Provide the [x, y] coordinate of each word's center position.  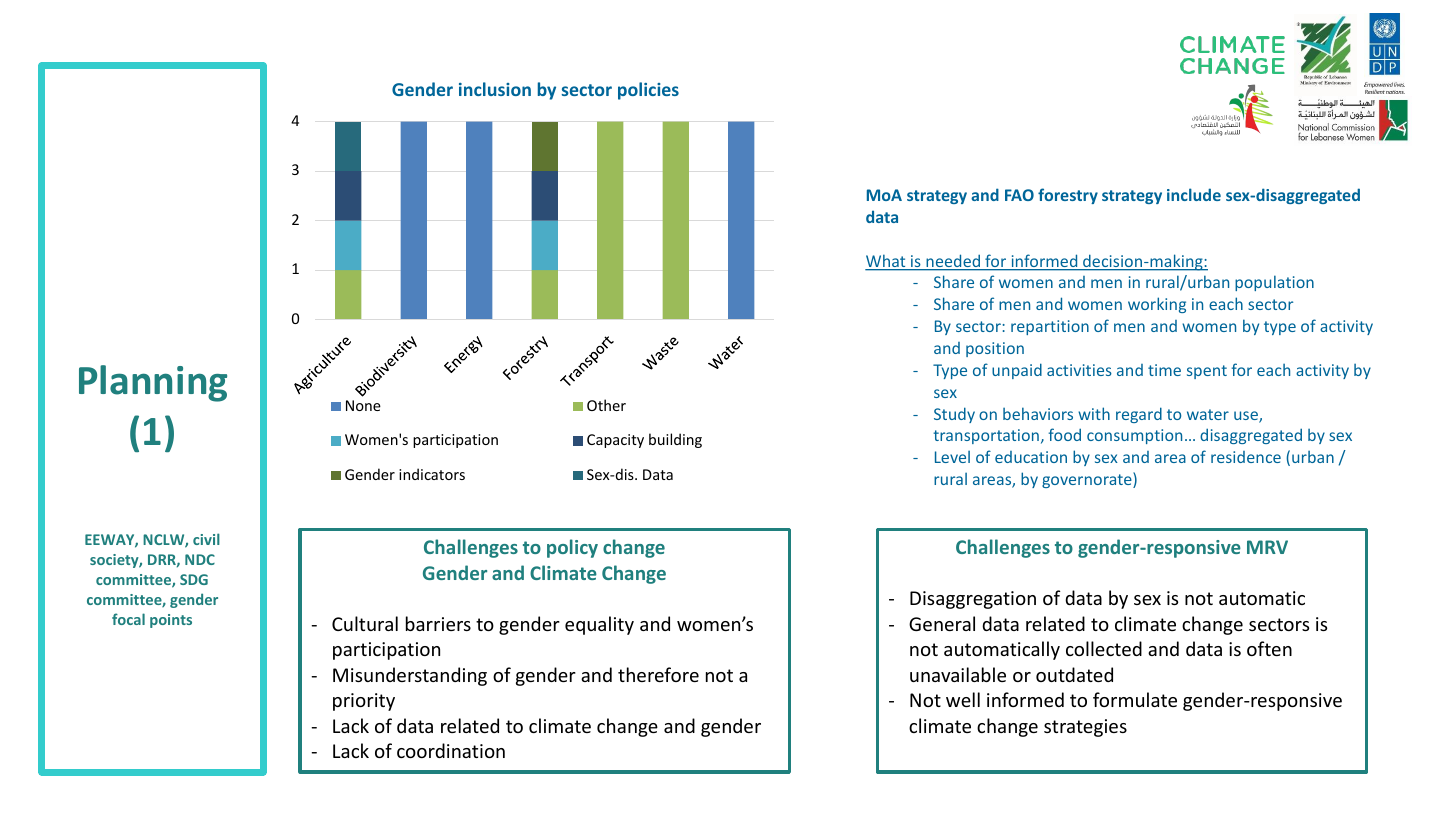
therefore [658, 674]
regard [1139, 415]
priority [364, 702]
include [1194, 194]
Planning [153, 383]
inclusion [495, 89]
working [1157, 305]
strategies [1085, 728]
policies [648, 91]
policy [572, 548]
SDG [194, 579]
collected [1104, 648]
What [886, 262]
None [363, 405]
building [675, 440]
